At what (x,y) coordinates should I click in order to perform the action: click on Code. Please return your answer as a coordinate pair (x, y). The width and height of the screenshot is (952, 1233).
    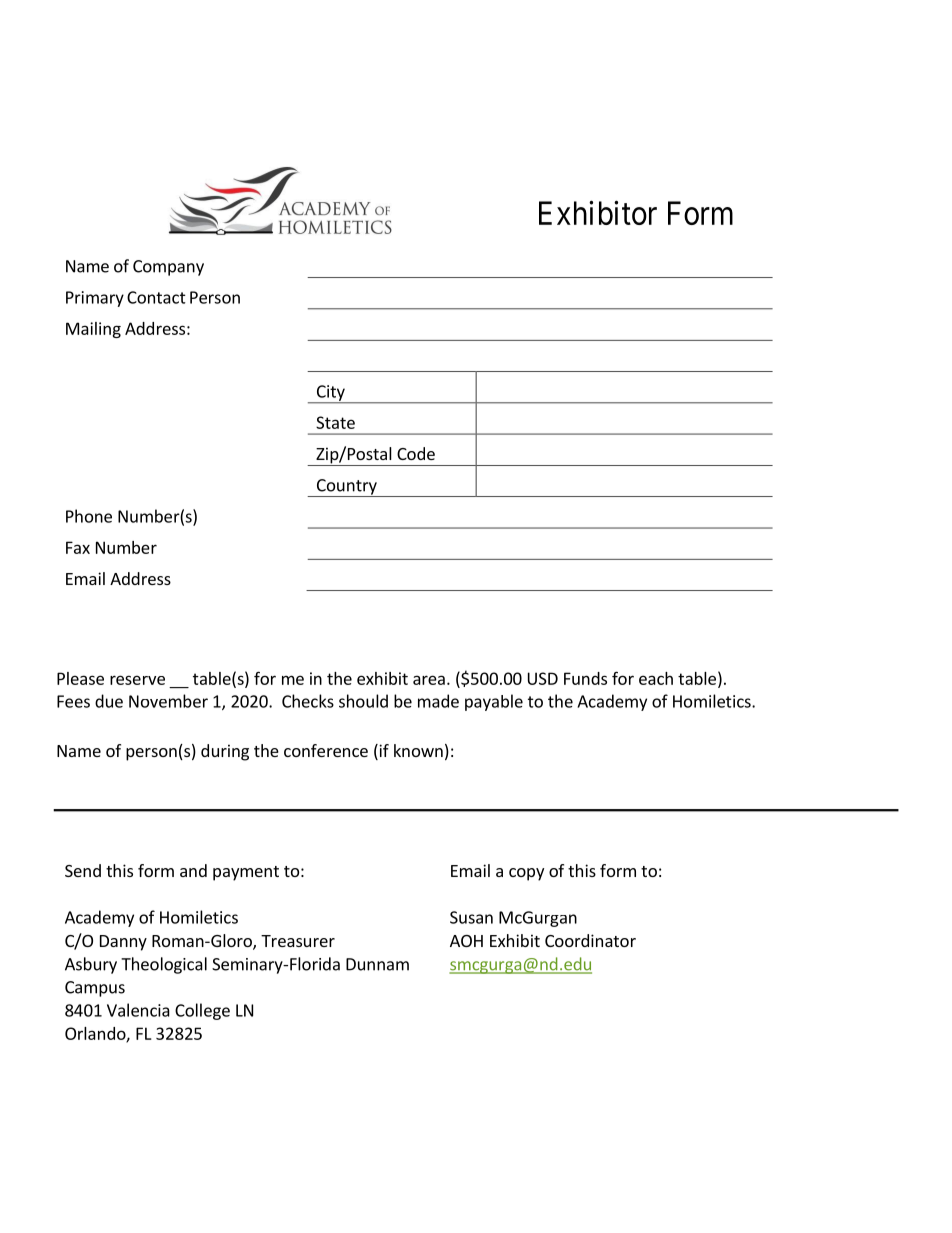
    Looking at the image, I should click on (416, 453).
